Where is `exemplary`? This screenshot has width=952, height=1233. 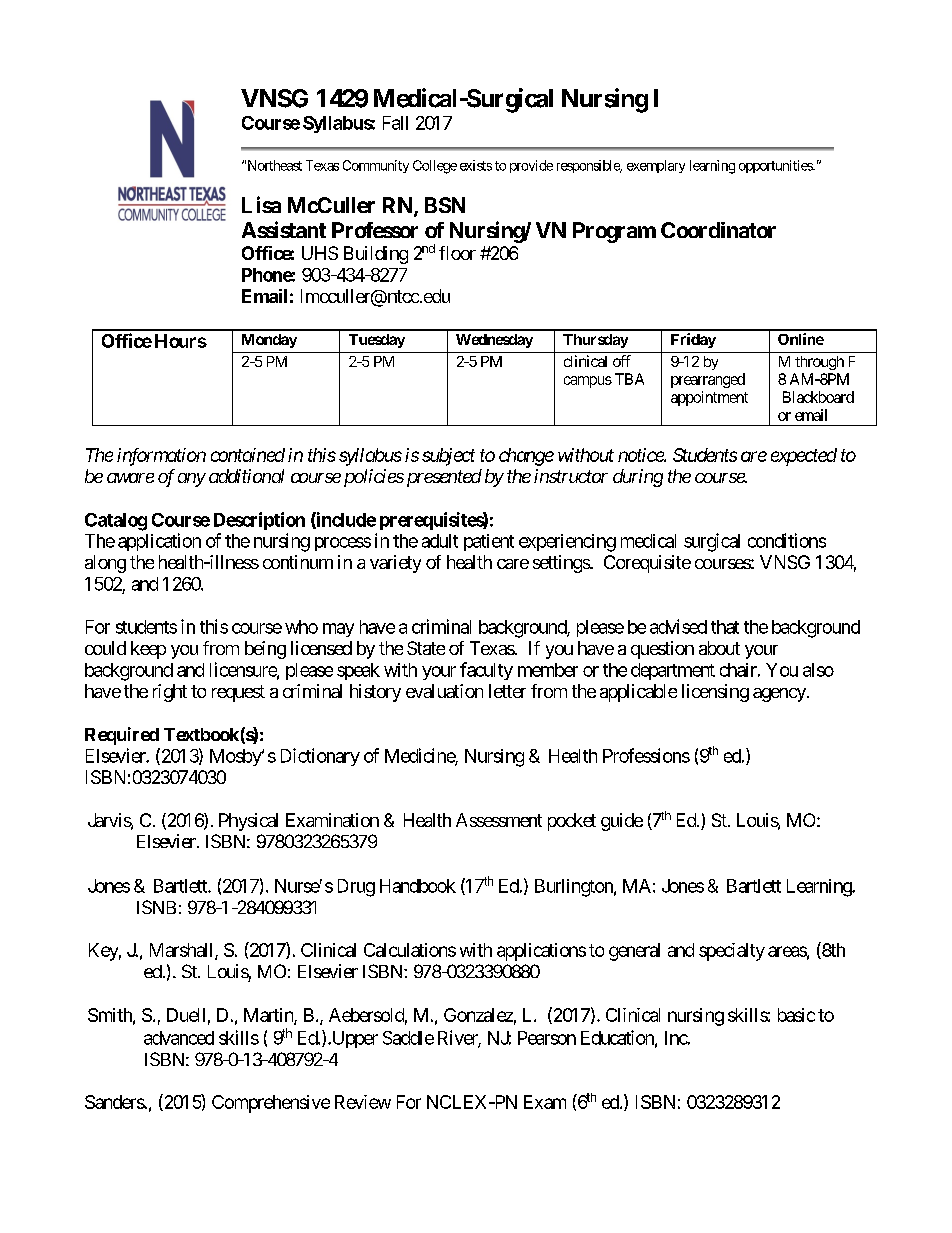
exemplary is located at coordinates (656, 166).
